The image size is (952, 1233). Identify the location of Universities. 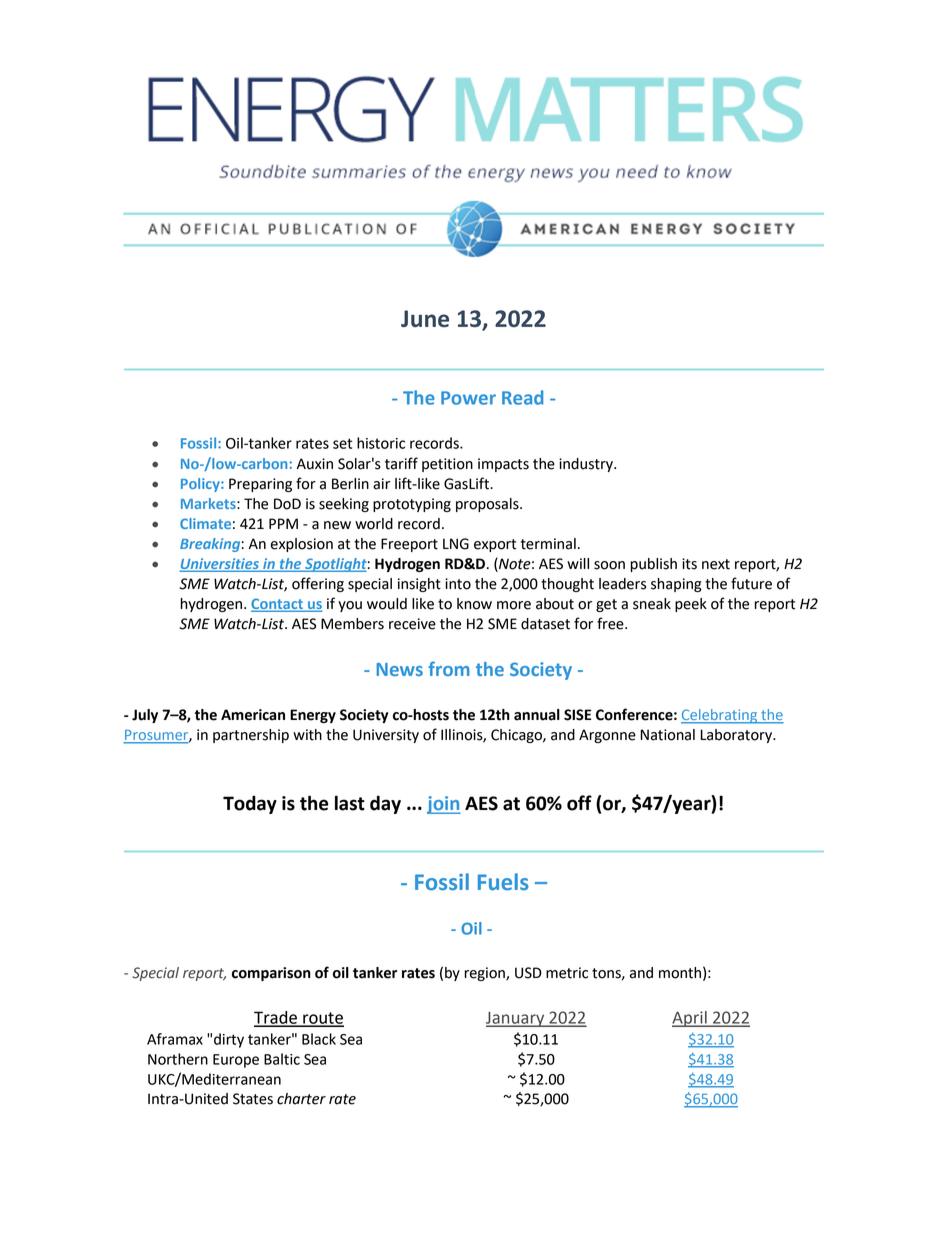
(220, 565).
